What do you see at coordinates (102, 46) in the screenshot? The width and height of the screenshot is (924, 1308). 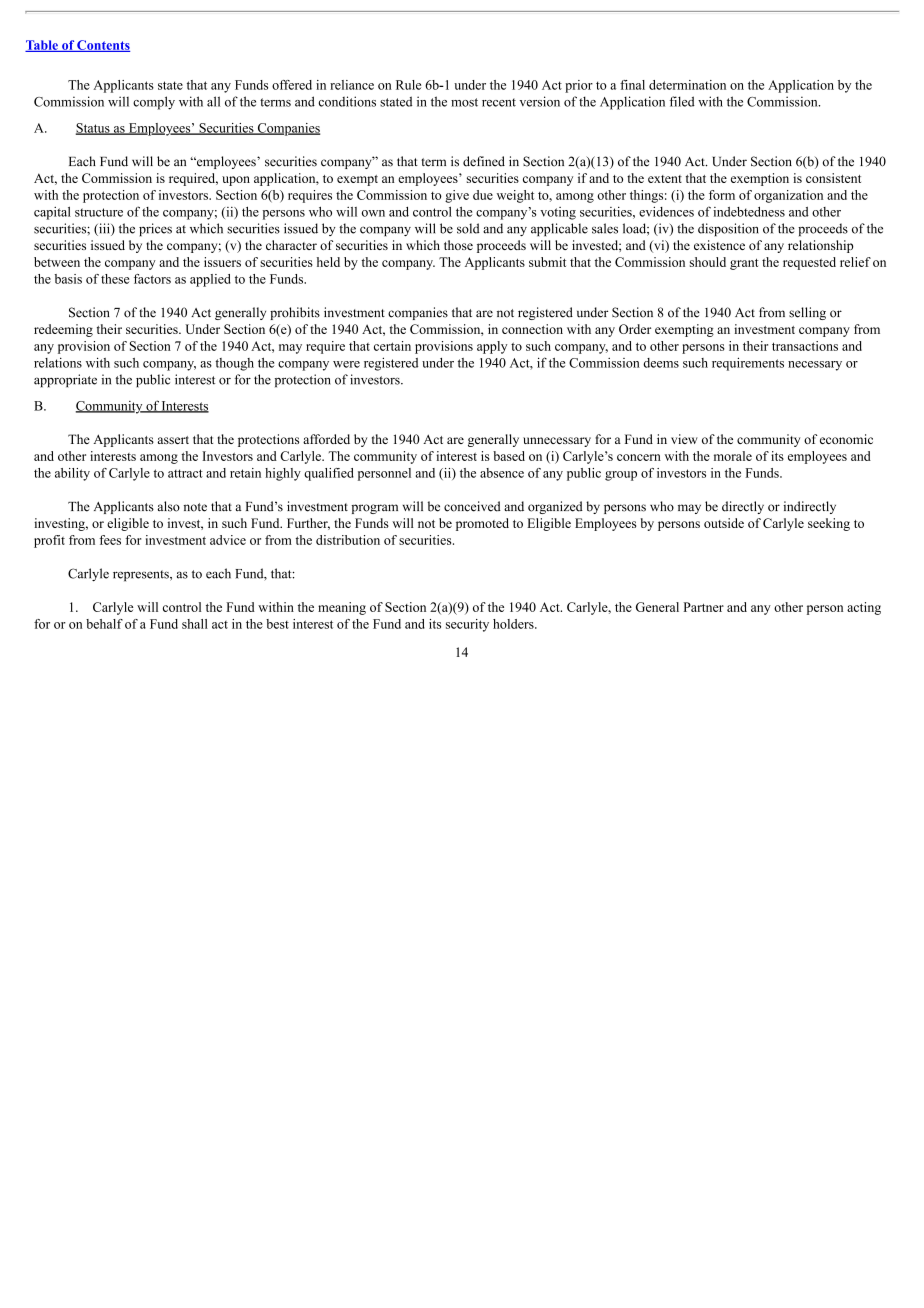 I see `Contents` at bounding box center [102, 46].
